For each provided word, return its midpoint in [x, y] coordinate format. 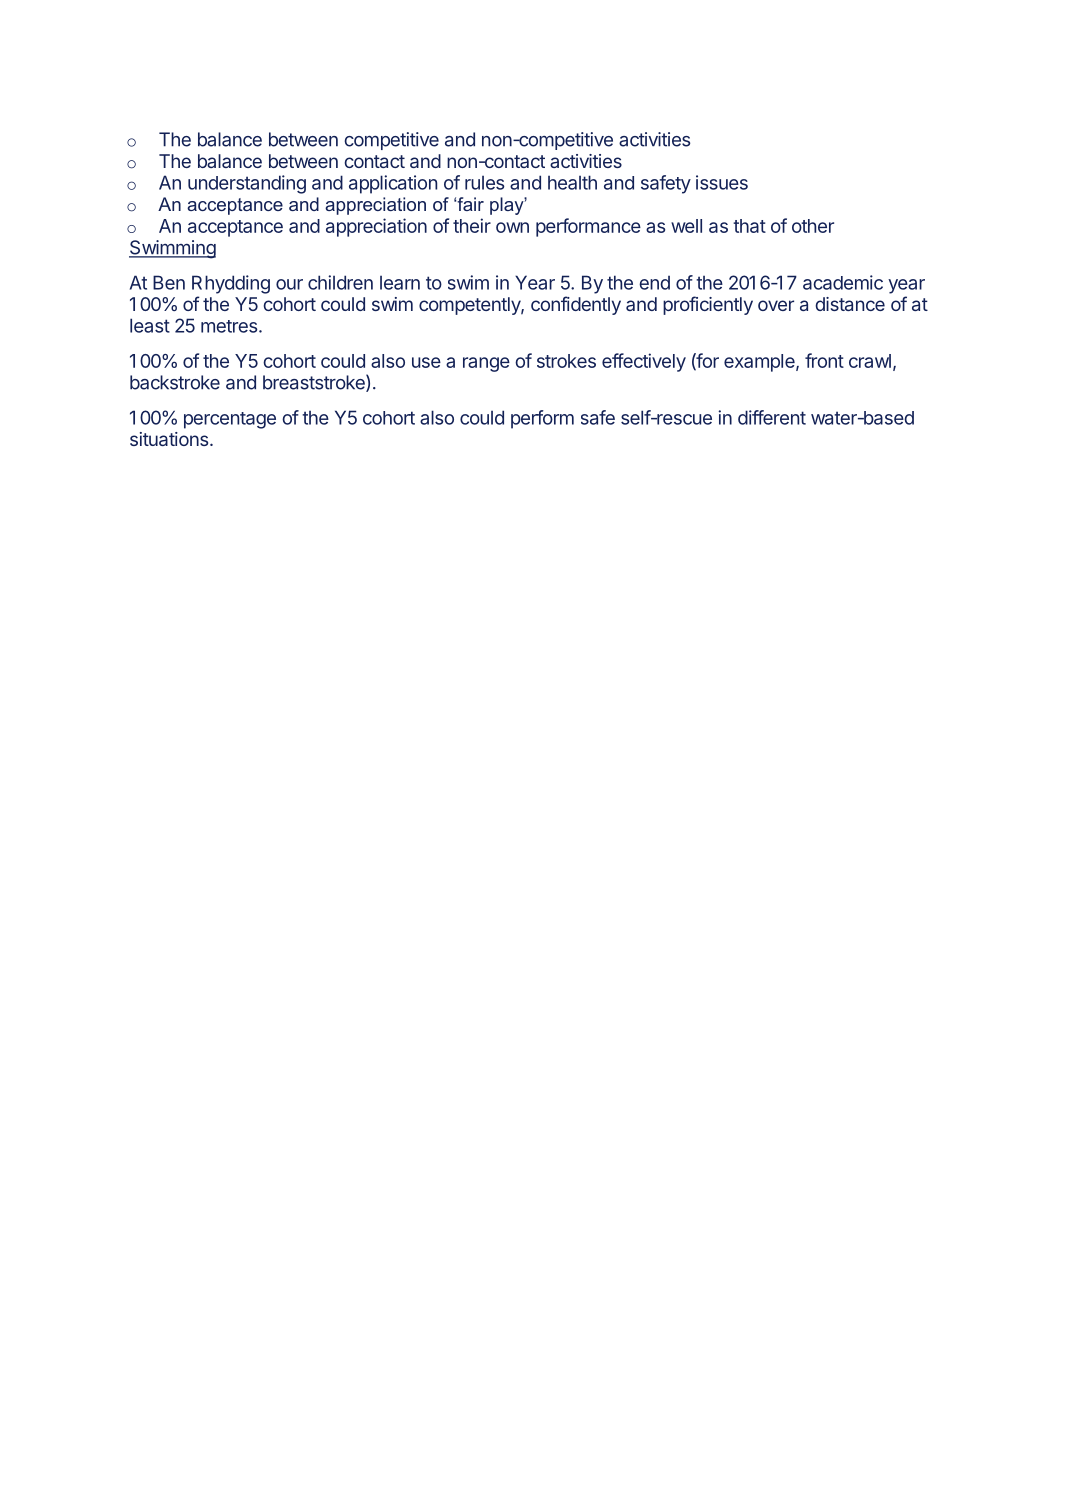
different [772, 417]
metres [229, 326]
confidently [576, 305]
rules [484, 182]
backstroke [175, 382]
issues [722, 182]
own [512, 227]
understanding [247, 184]
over [776, 305]
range [486, 364]
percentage [230, 420]
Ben [169, 282]
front [824, 360]
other [813, 226]
